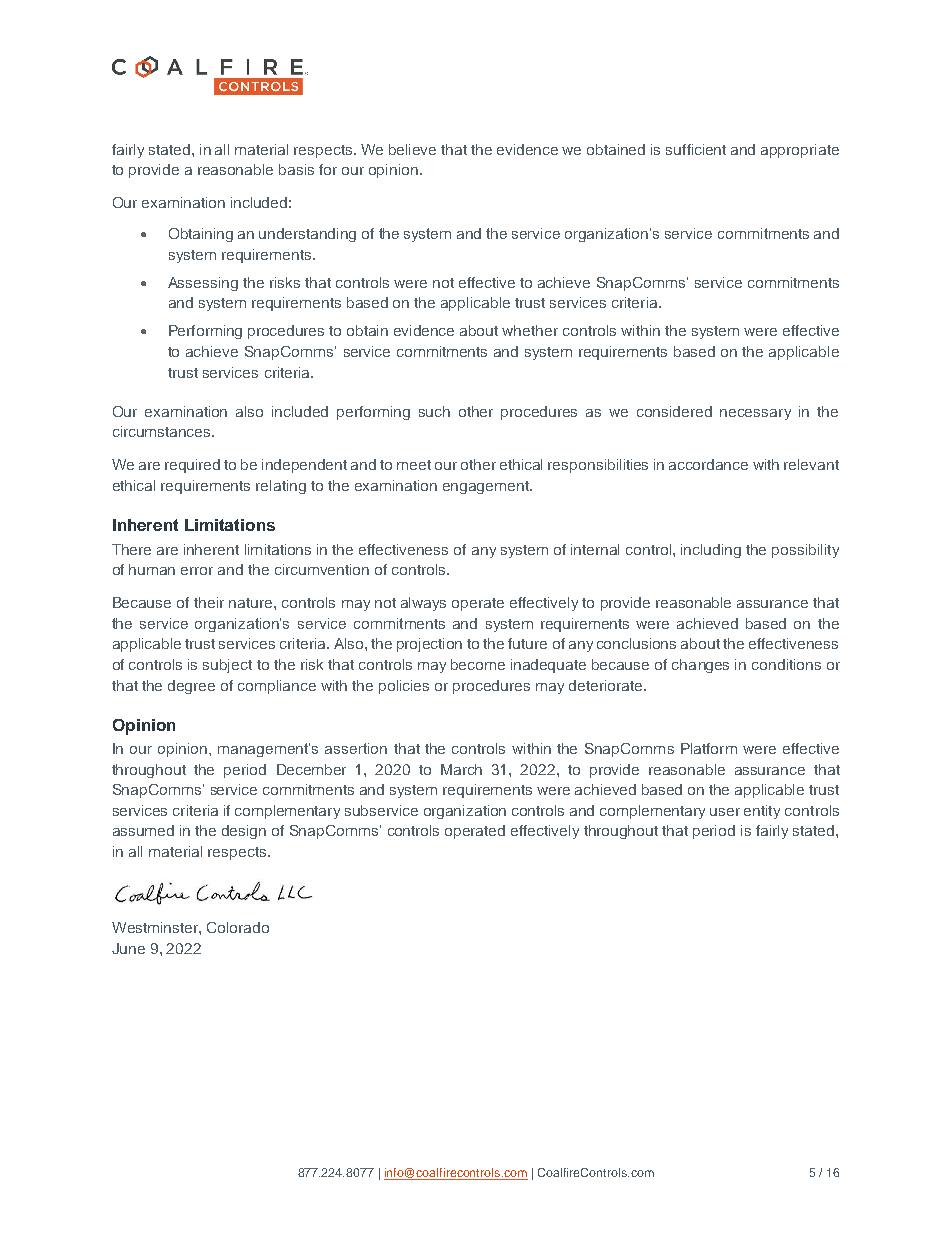 This screenshot has width=952, height=1233. Describe the element at coordinates (711, 551) in the screenshot. I see `including` at that location.
